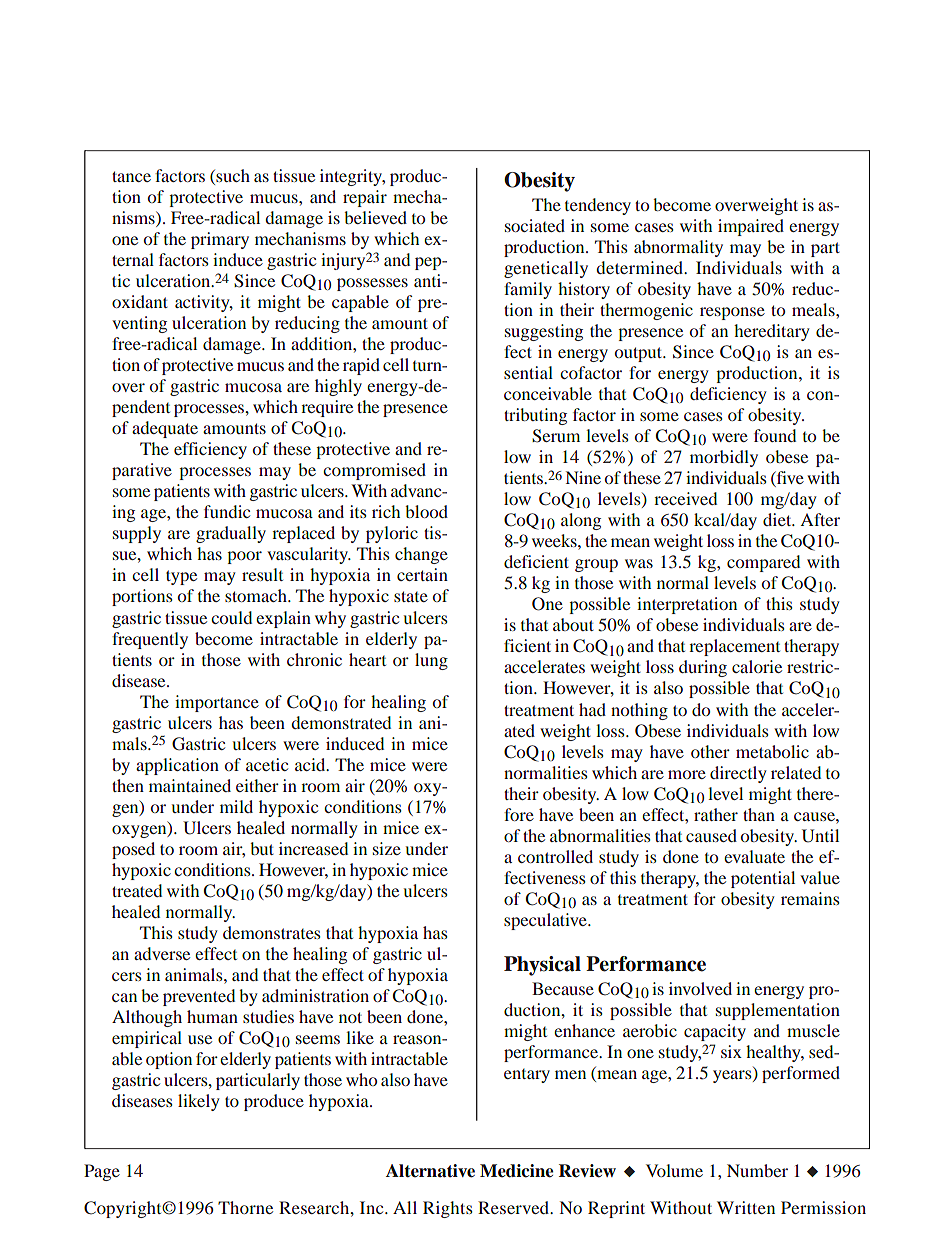 Image resolution: width=952 pixels, height=1233 pixels. I want to click on gradually, so click(231, 534).
